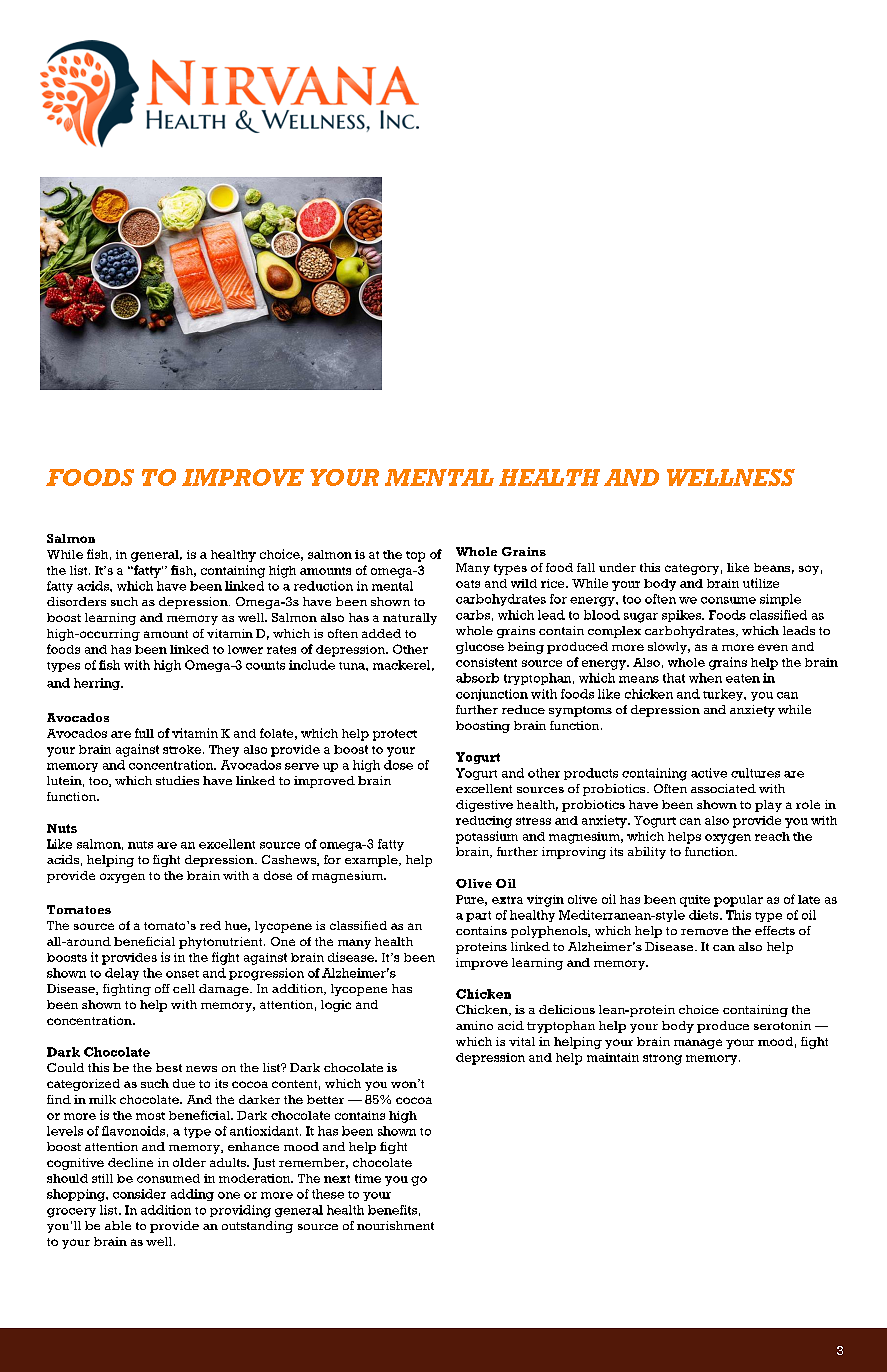  Describe the element at coordinates (468, 584) in the image. I see `oats` at that location.
